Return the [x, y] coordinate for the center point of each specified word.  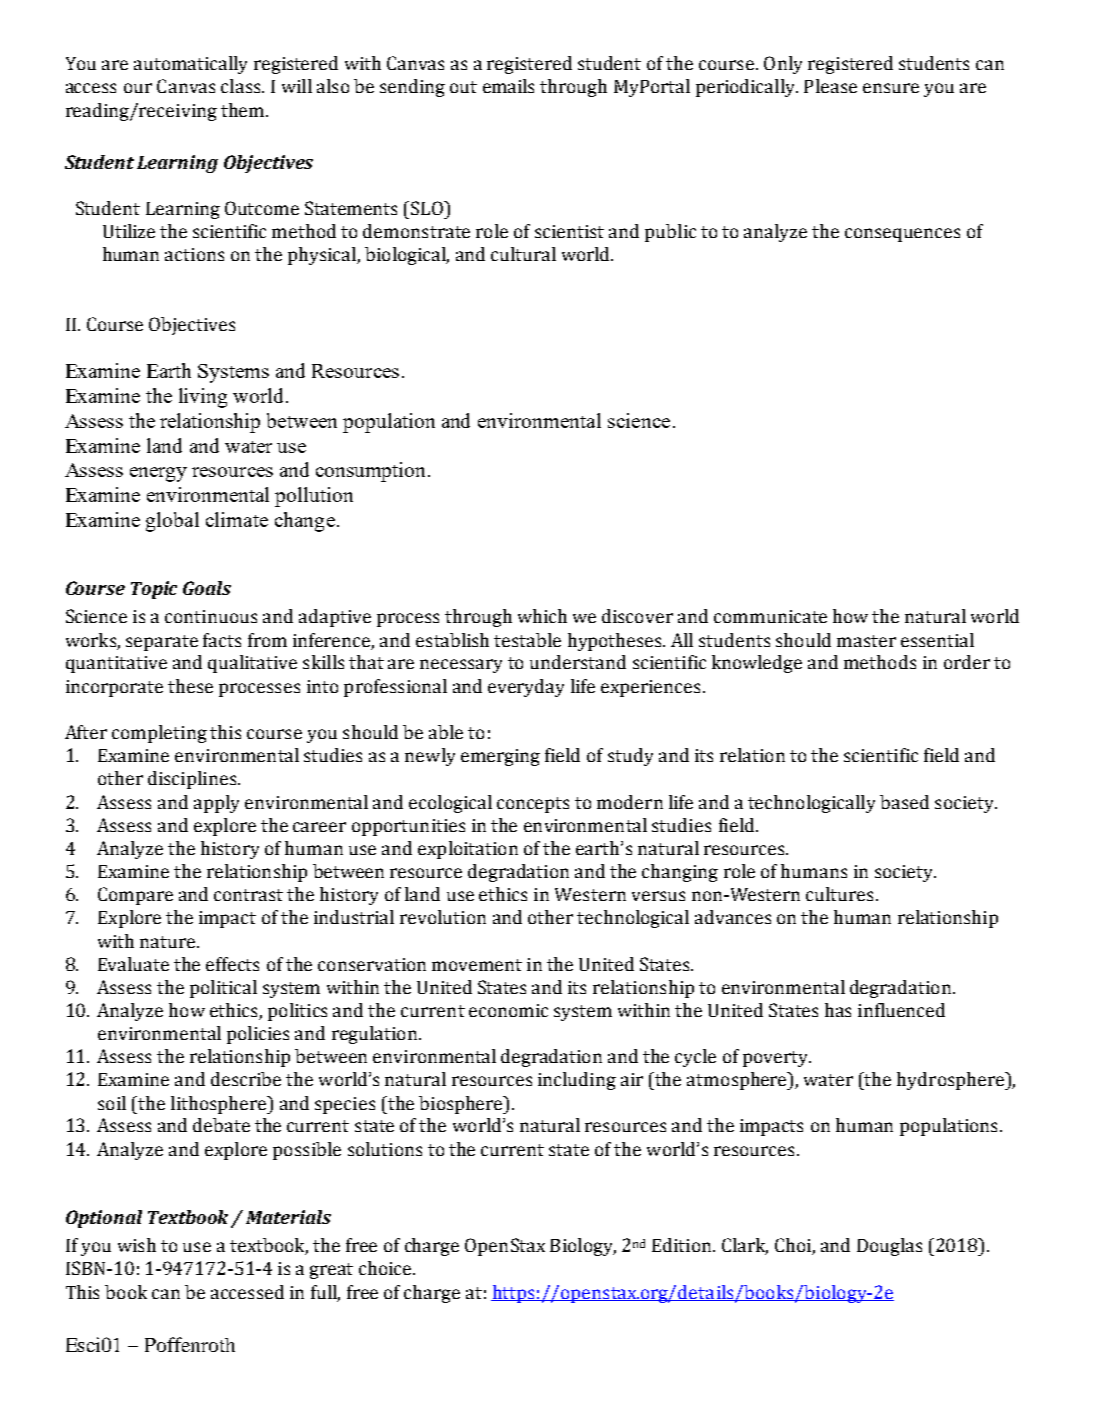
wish [137, 1245]
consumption [372, 472]
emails [508, 86]
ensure [891, 88]
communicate [770, 616]
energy [158, 474]
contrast [248, 895]
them [242, 110]
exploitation [468, 850]
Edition [683, 1245]
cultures [839, 894]
